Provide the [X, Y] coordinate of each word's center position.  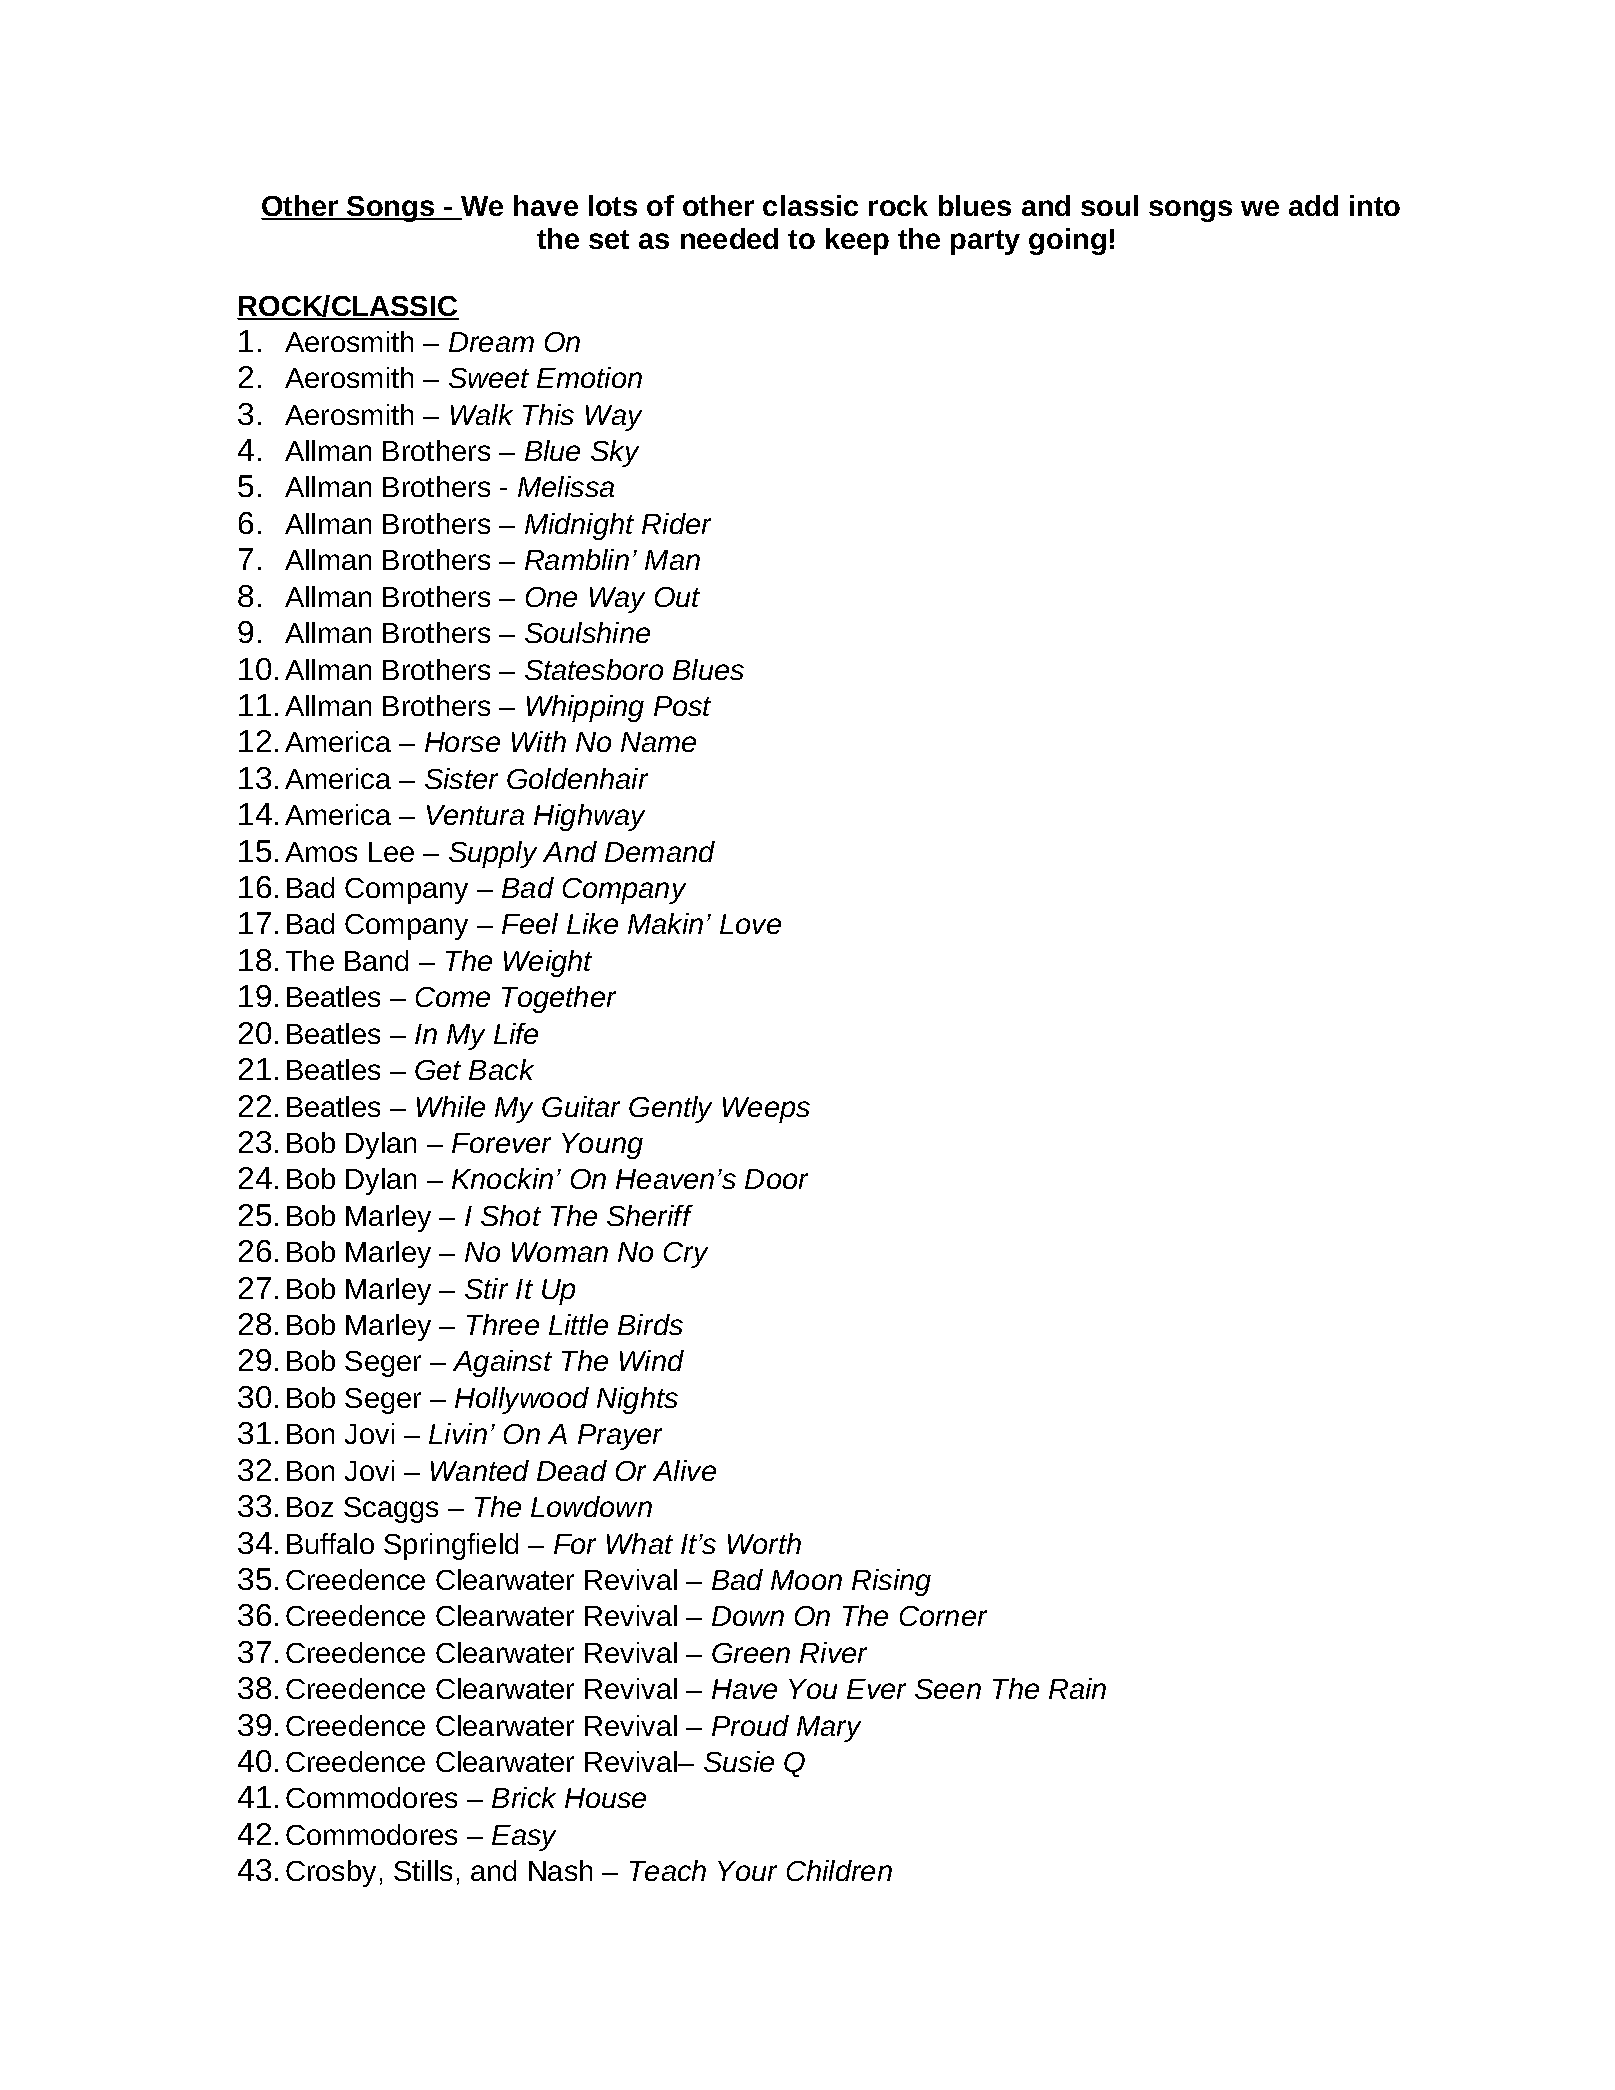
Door [776, 1179]
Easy [524, 1838]
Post [682, 706]
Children [839, 1870]
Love [750, 924]
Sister [461, 778]
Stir [486, 1288]
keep [857, 241]
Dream [491, 342]
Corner [943, 1616]
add [1313, 205]
